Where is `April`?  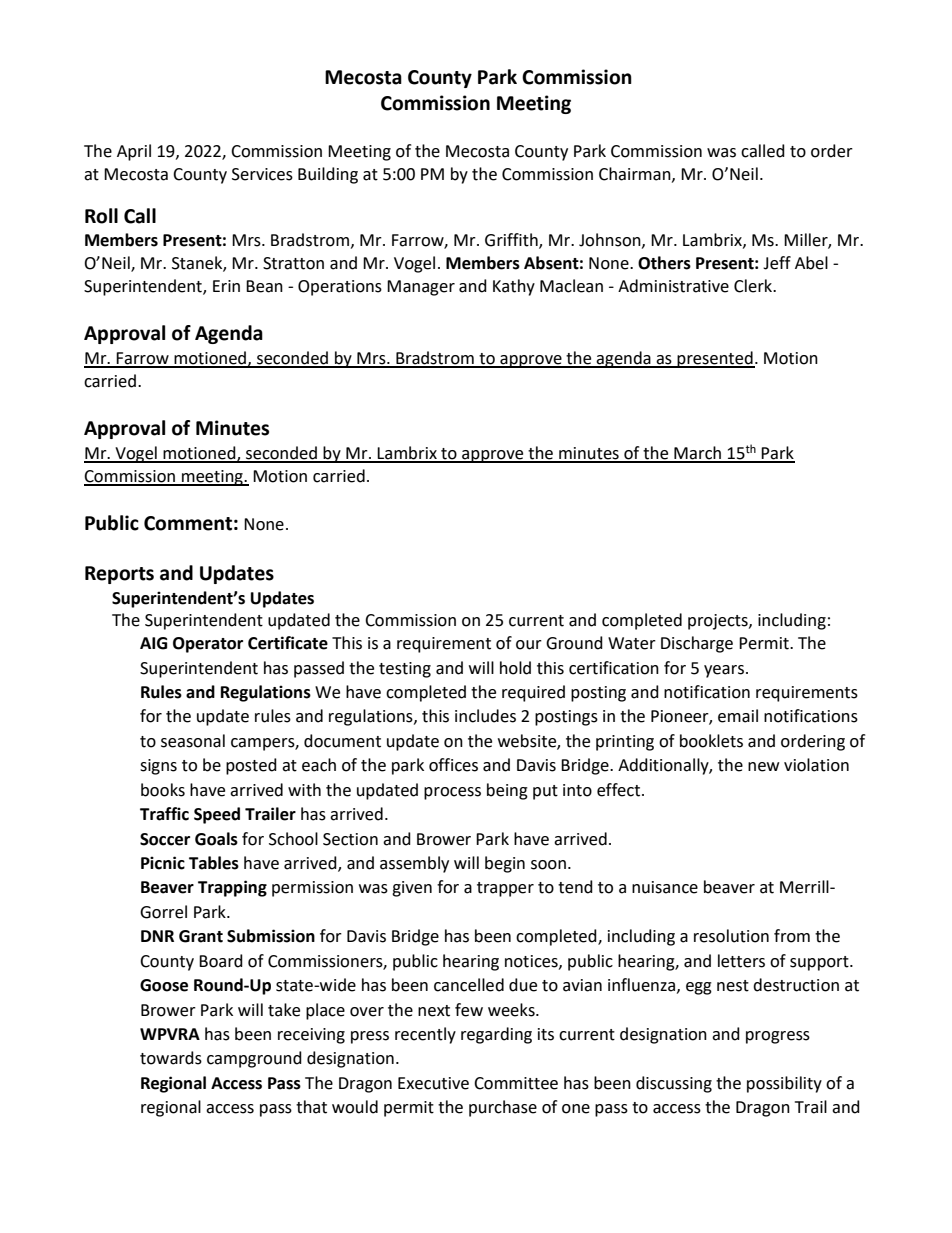
April is located at coordinates (134, 152).
